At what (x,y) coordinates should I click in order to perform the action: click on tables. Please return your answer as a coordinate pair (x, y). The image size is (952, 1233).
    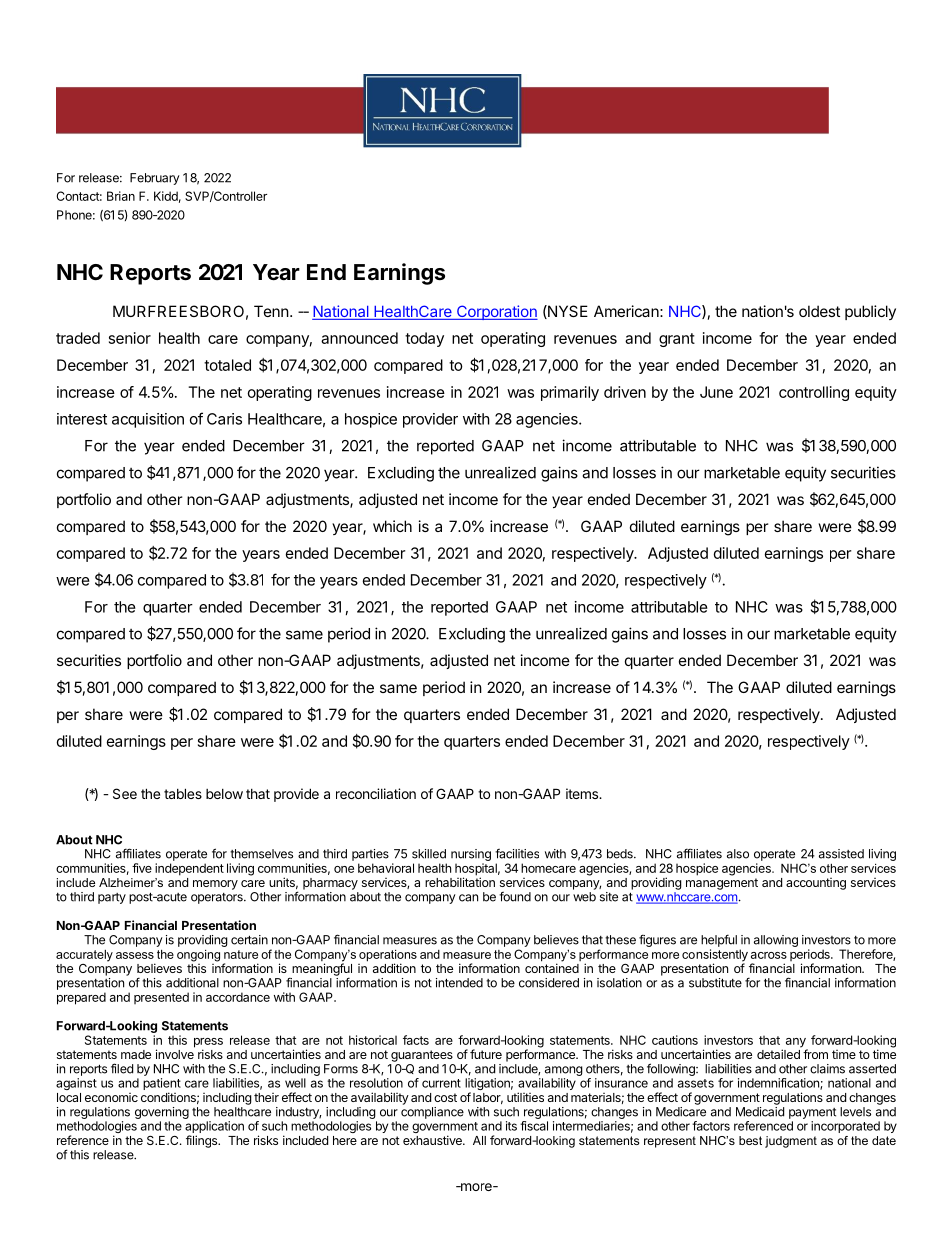
    Looking at the image, I should click on (183, 793).
